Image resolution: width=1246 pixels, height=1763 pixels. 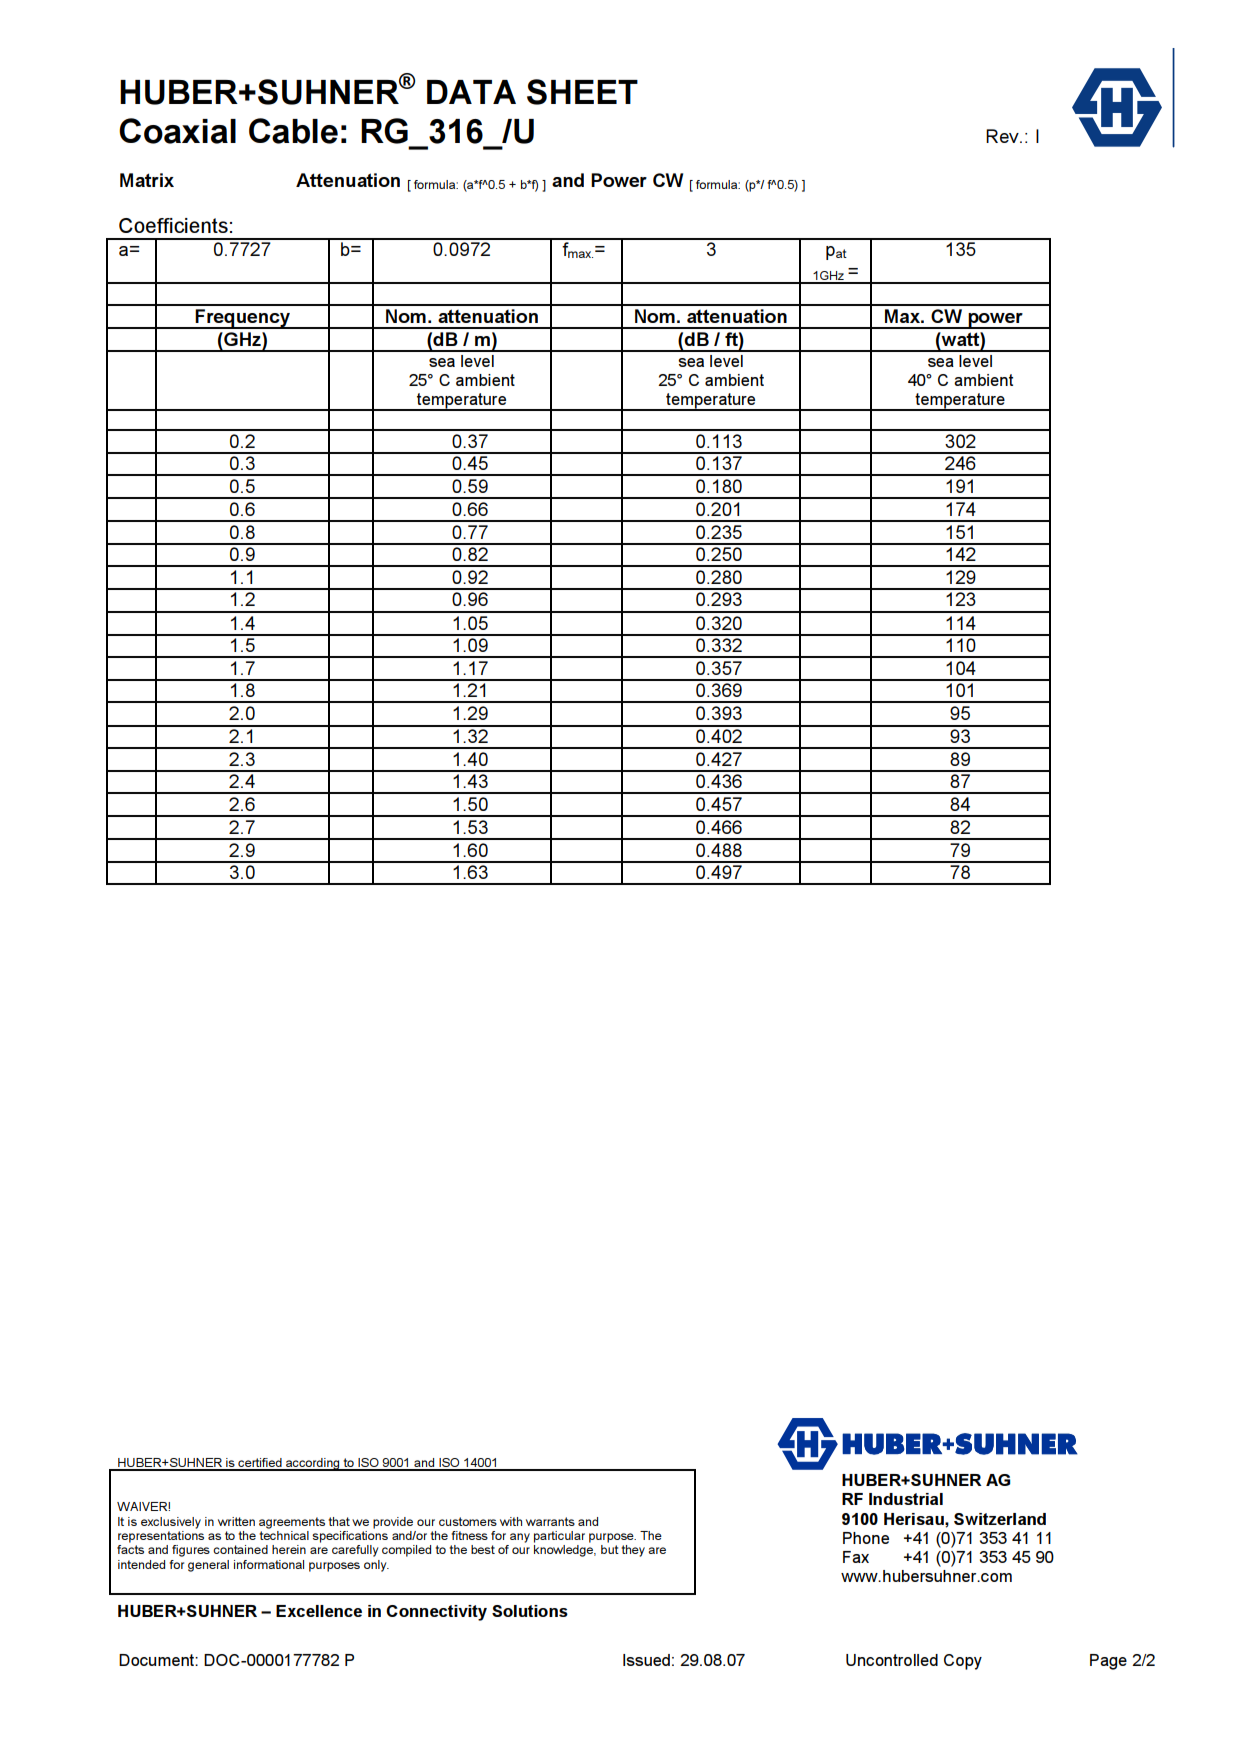 I want to click on Issued, so click(x=646, y=1660).
